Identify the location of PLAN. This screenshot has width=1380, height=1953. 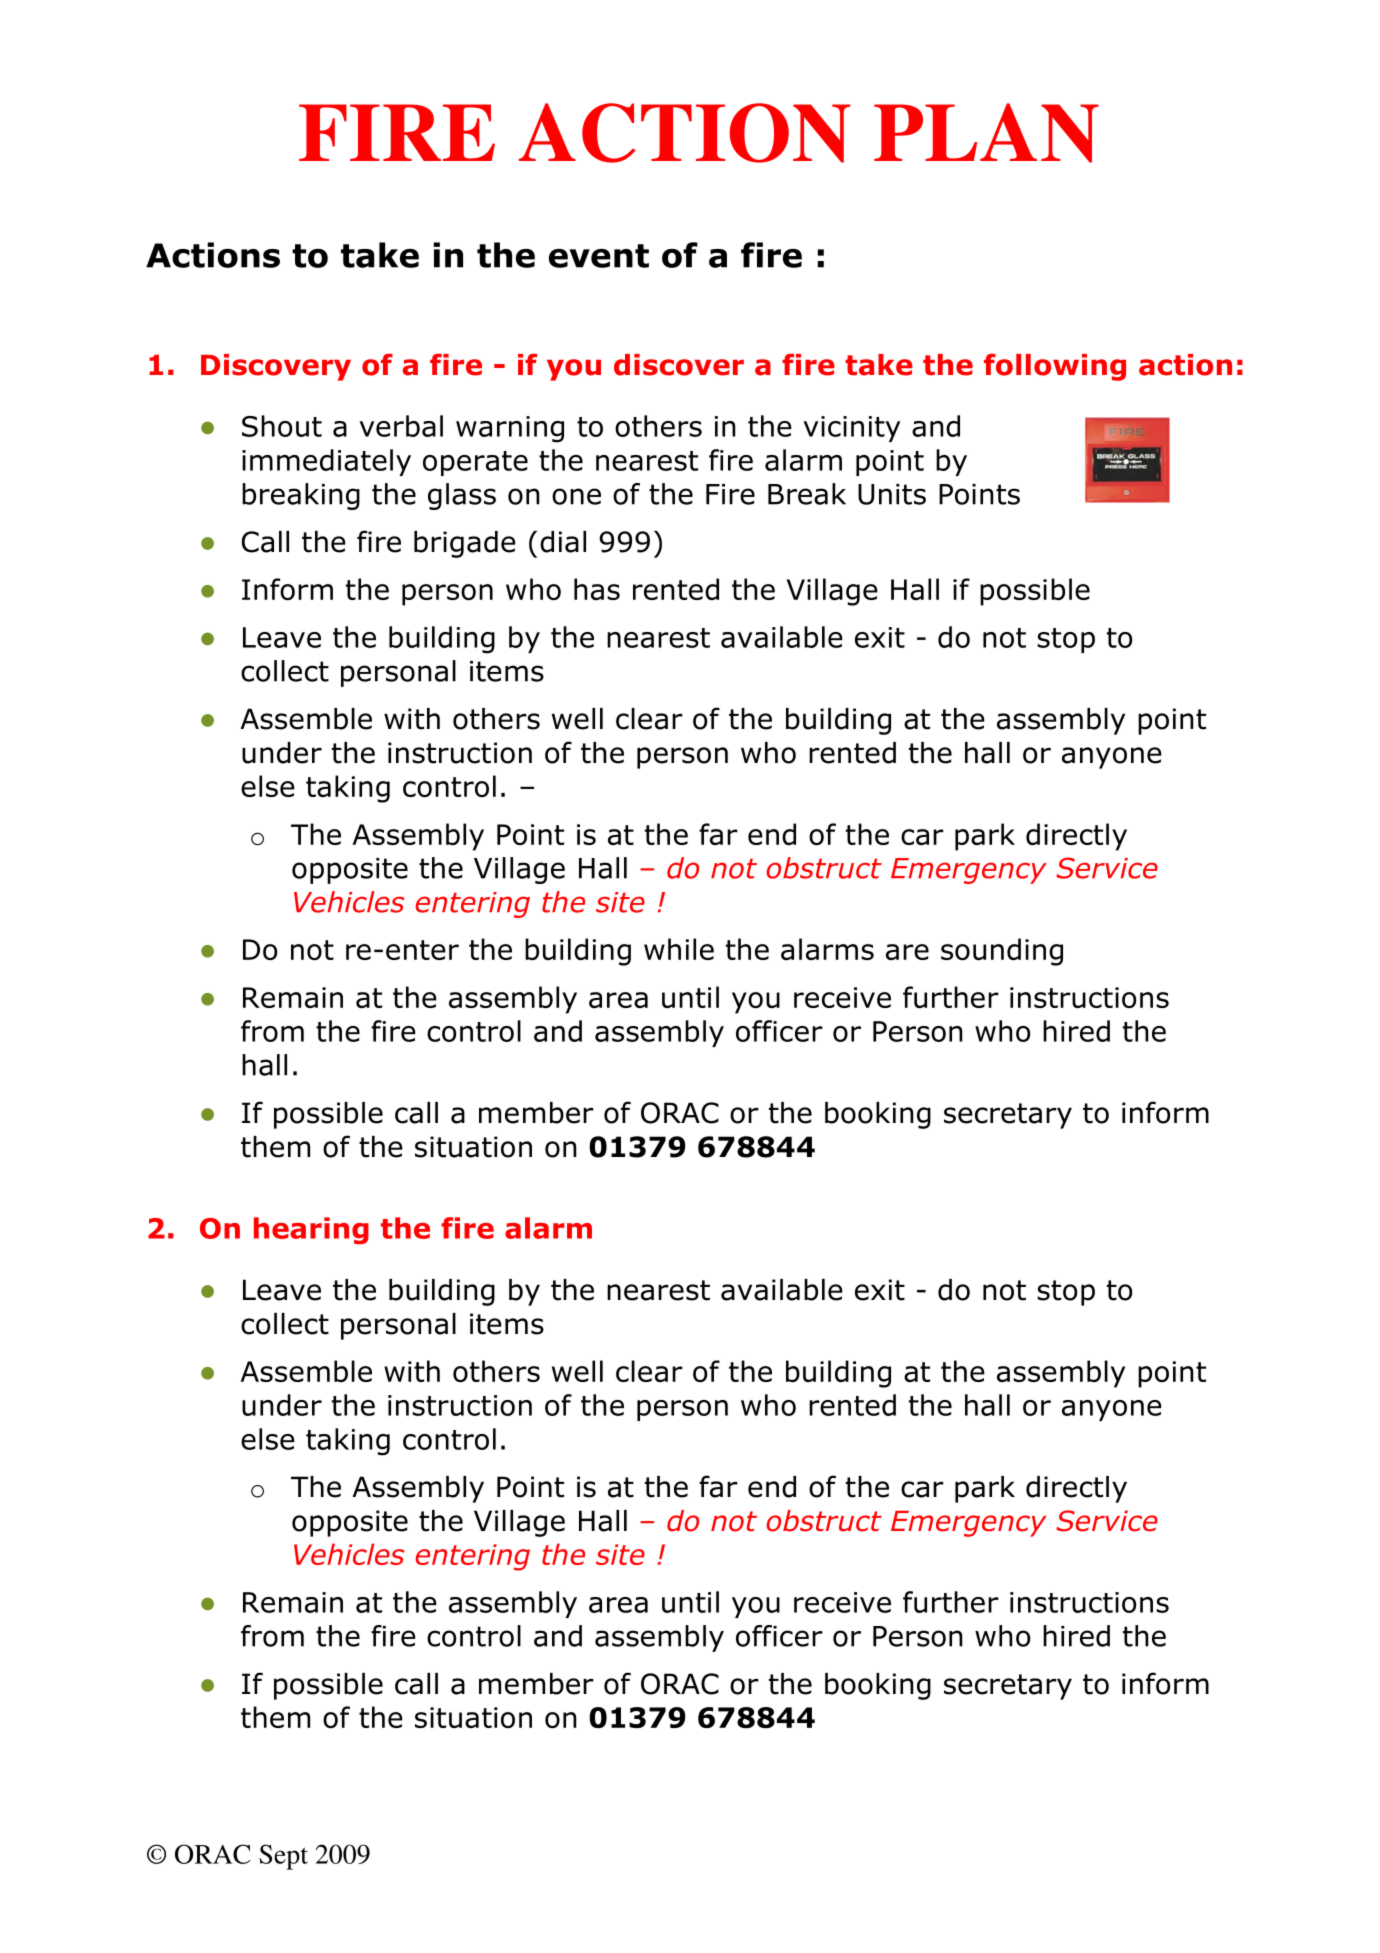
(986, 133).
